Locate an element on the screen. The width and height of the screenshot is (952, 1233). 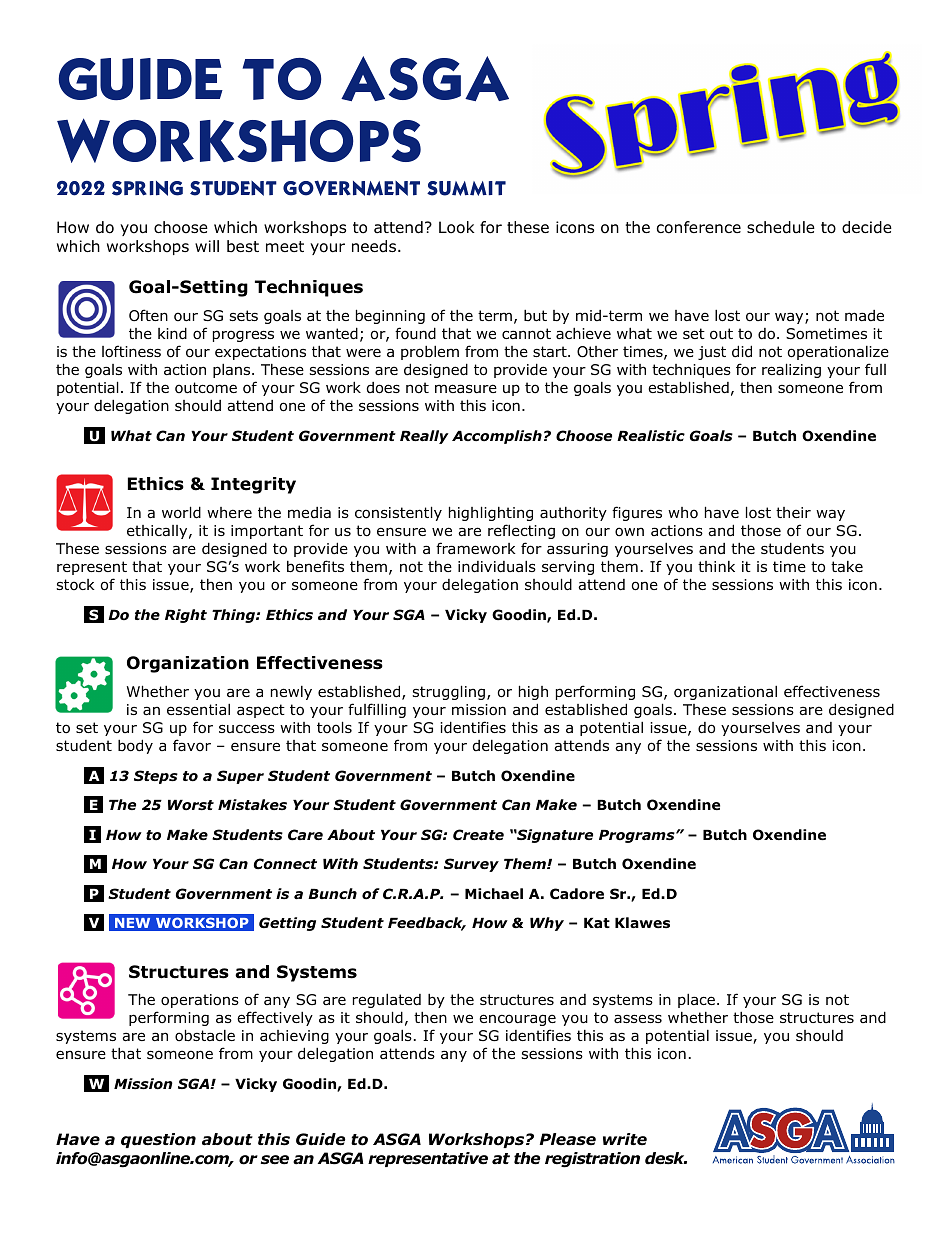
world is located at coordinates (181, 512).
